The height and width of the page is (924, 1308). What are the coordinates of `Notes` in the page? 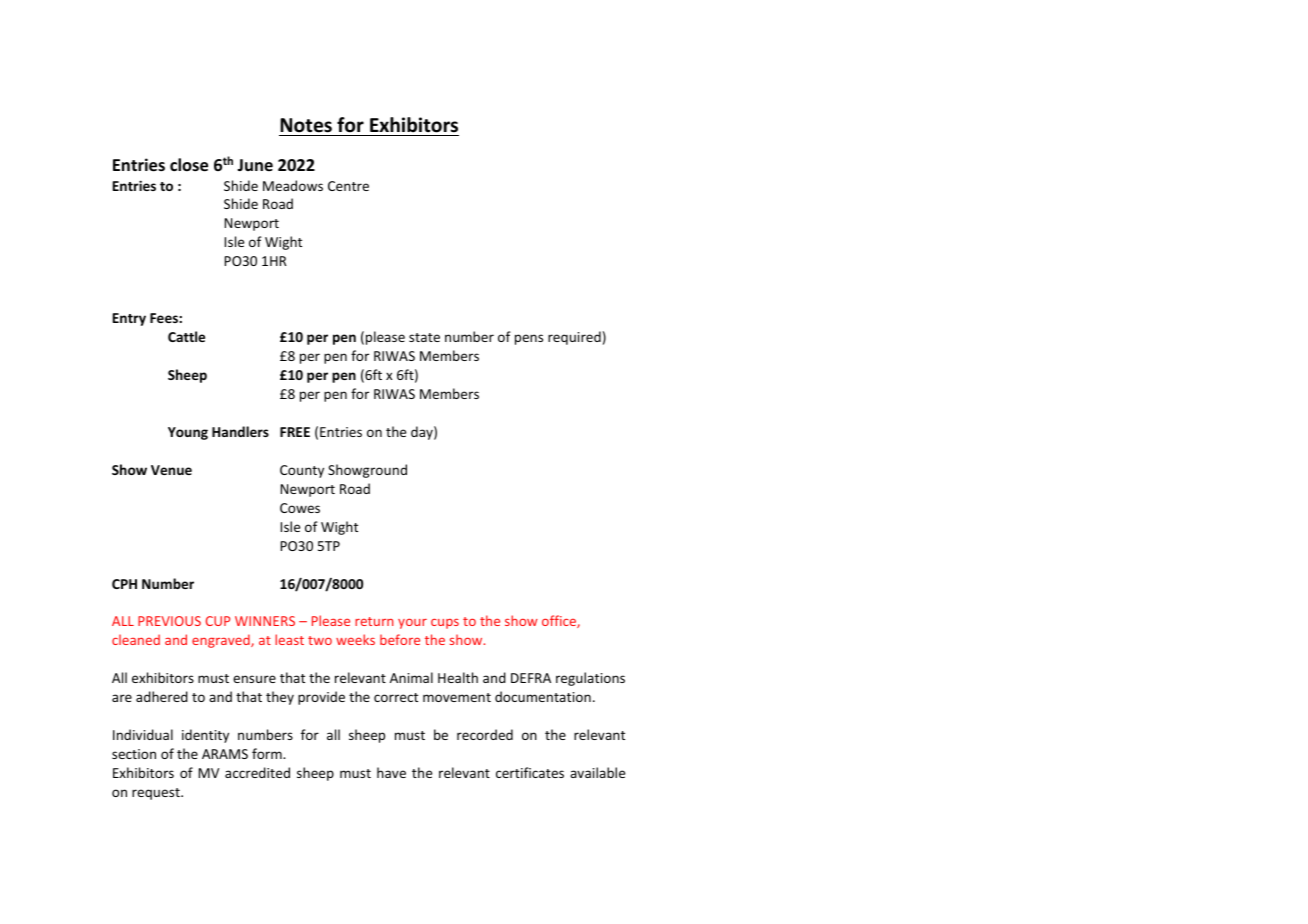 It's located at (306, 125).
